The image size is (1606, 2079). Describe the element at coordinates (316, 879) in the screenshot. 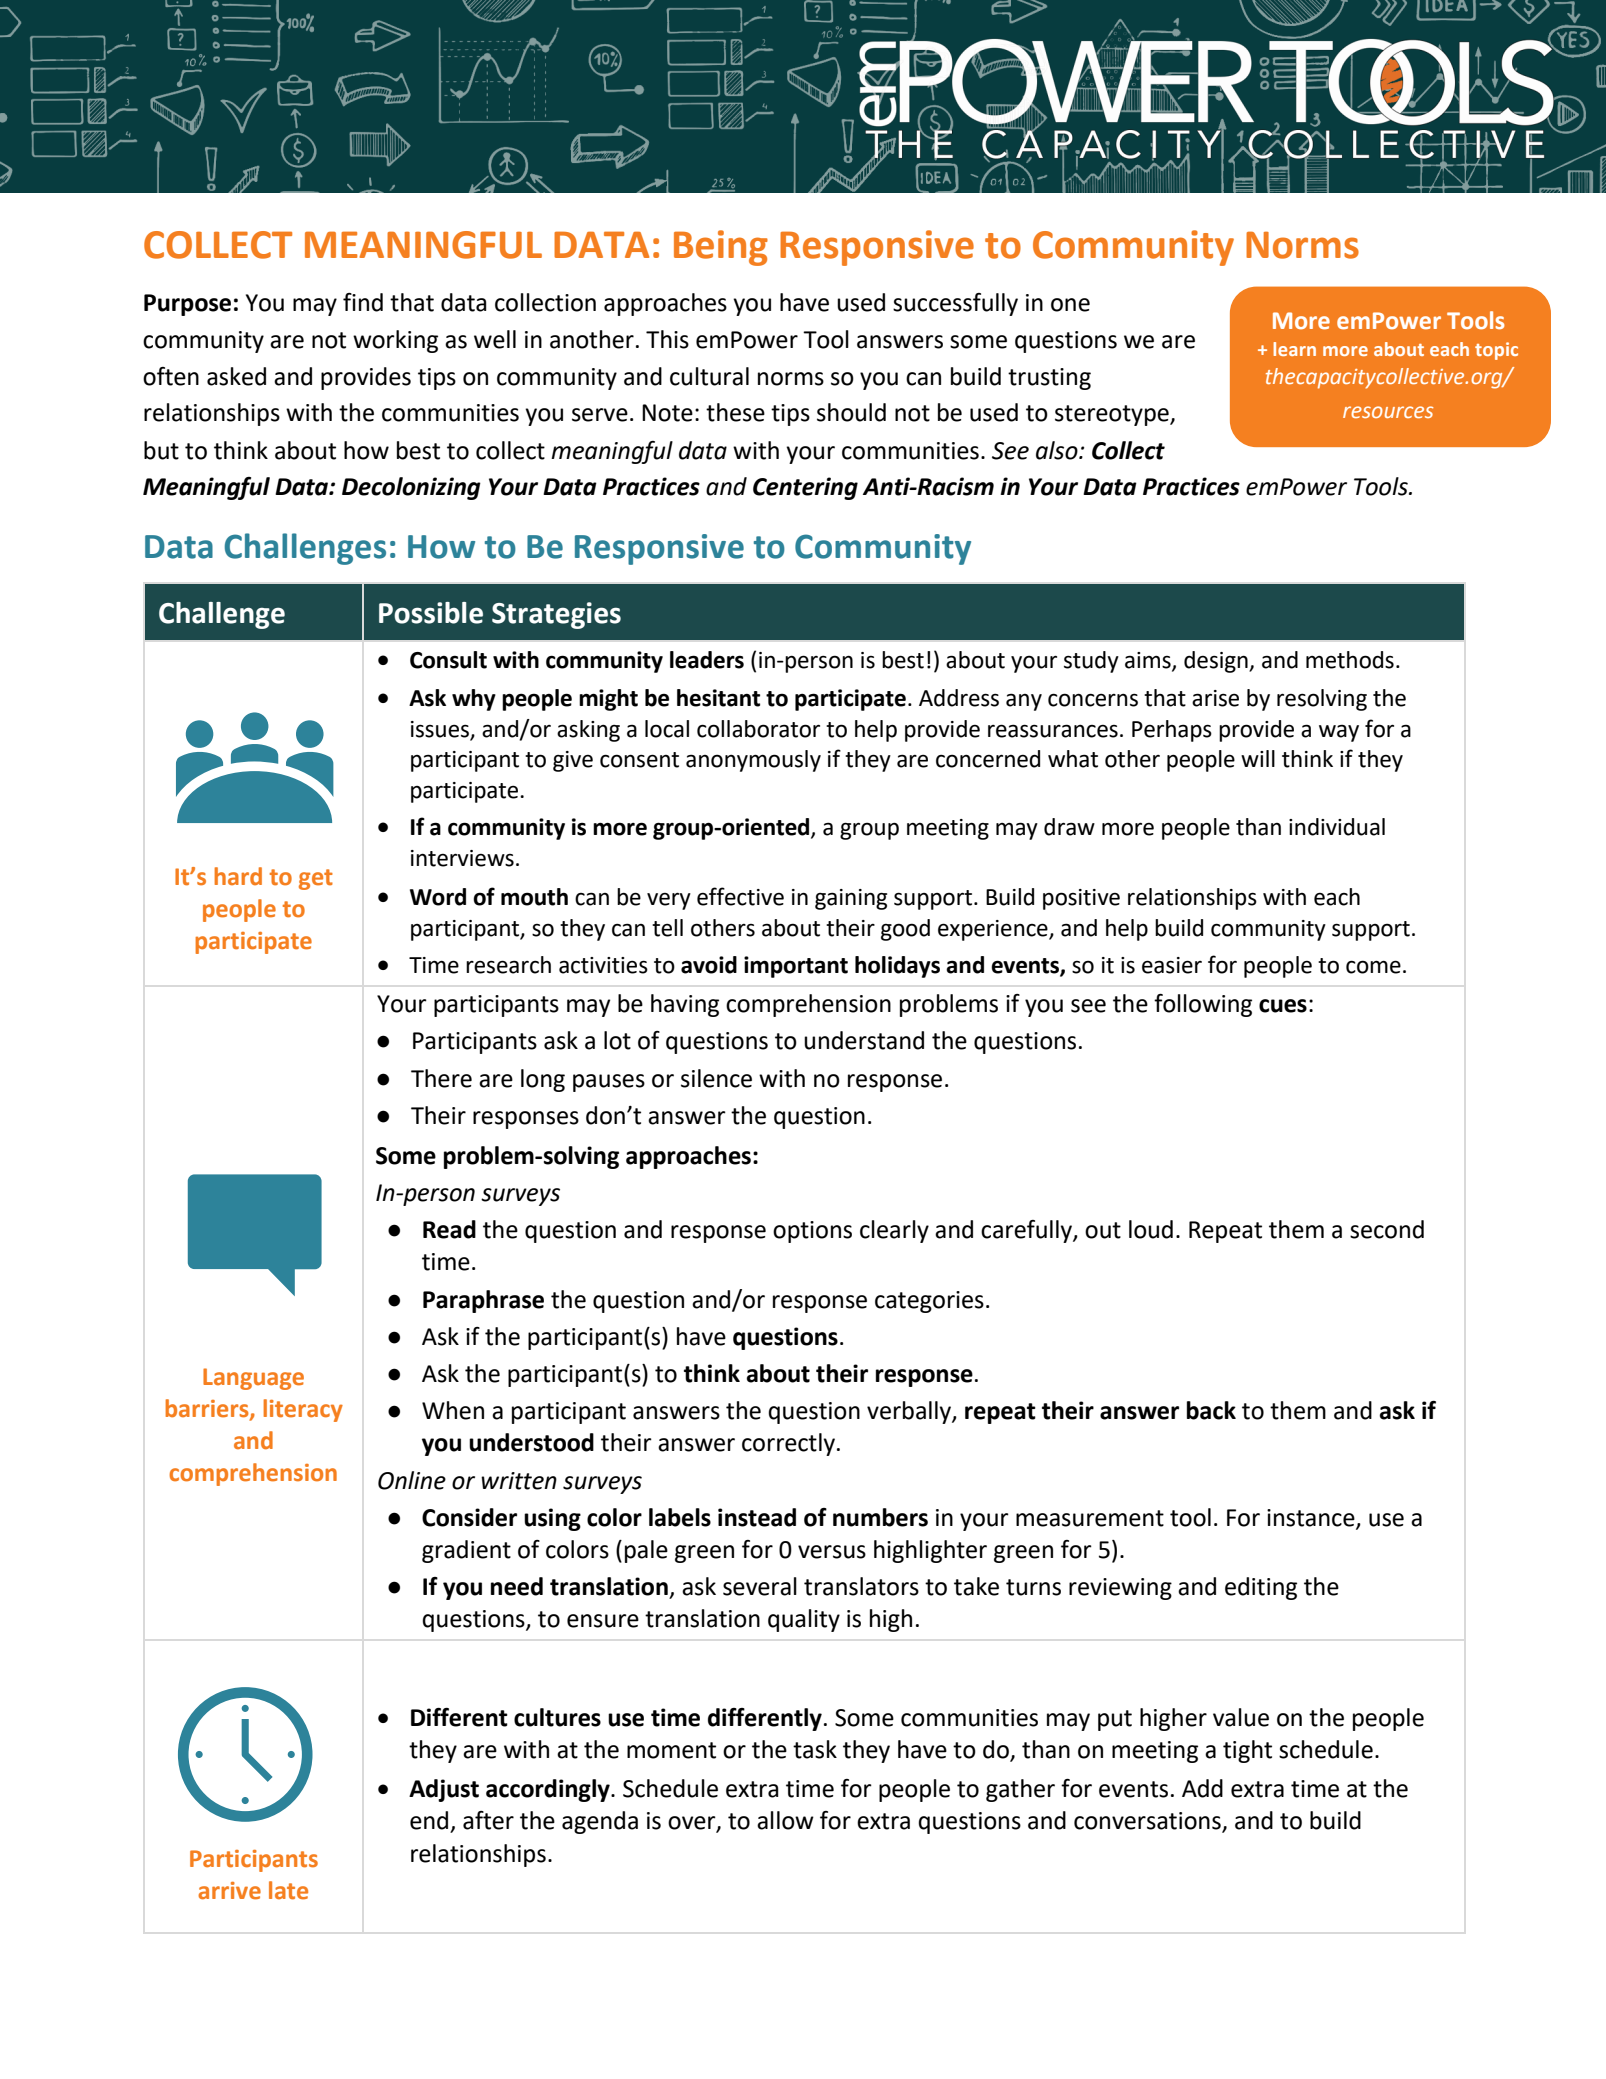

I see `get` at that location.
